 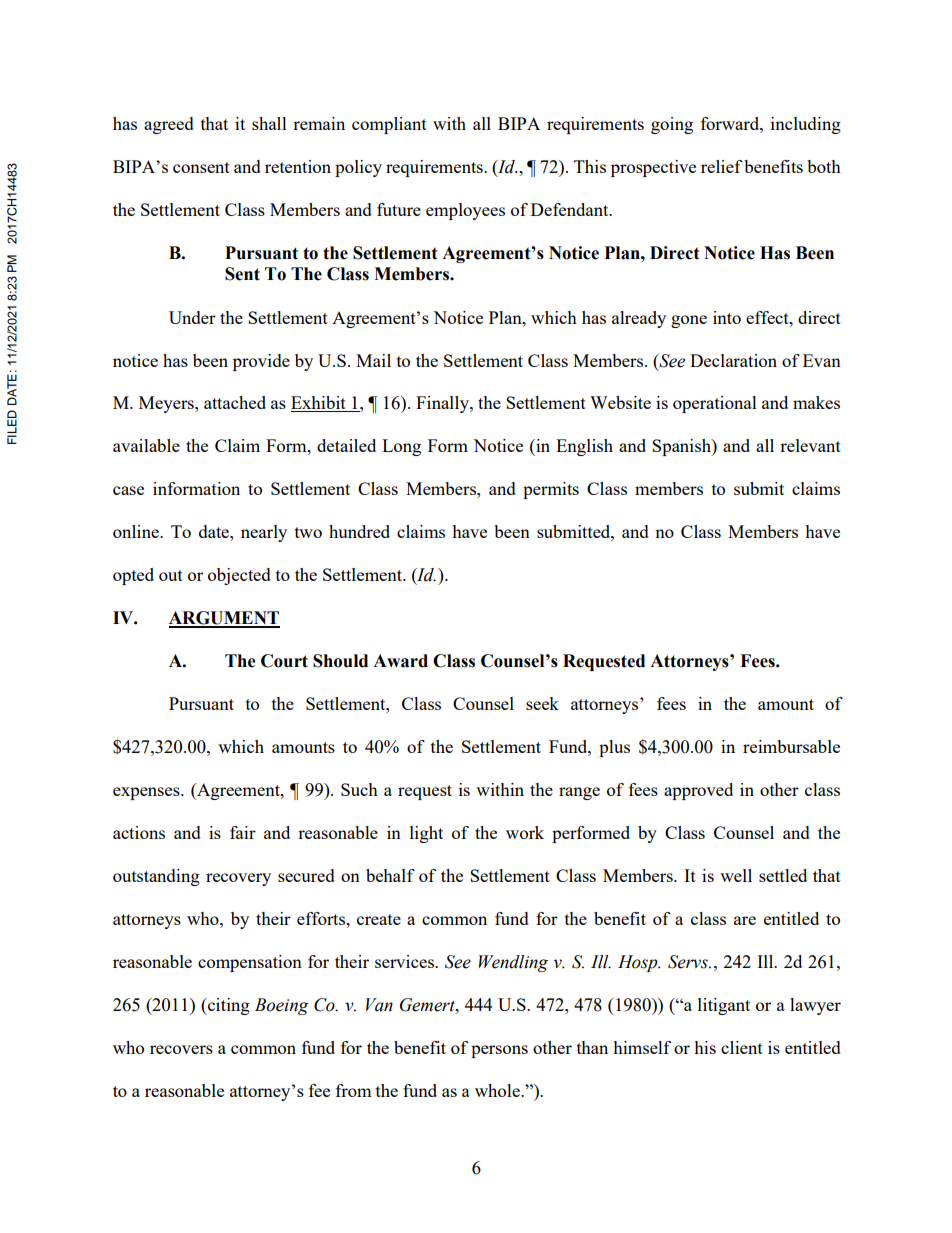 I want to click on seek, so click(x=542, y=703).
